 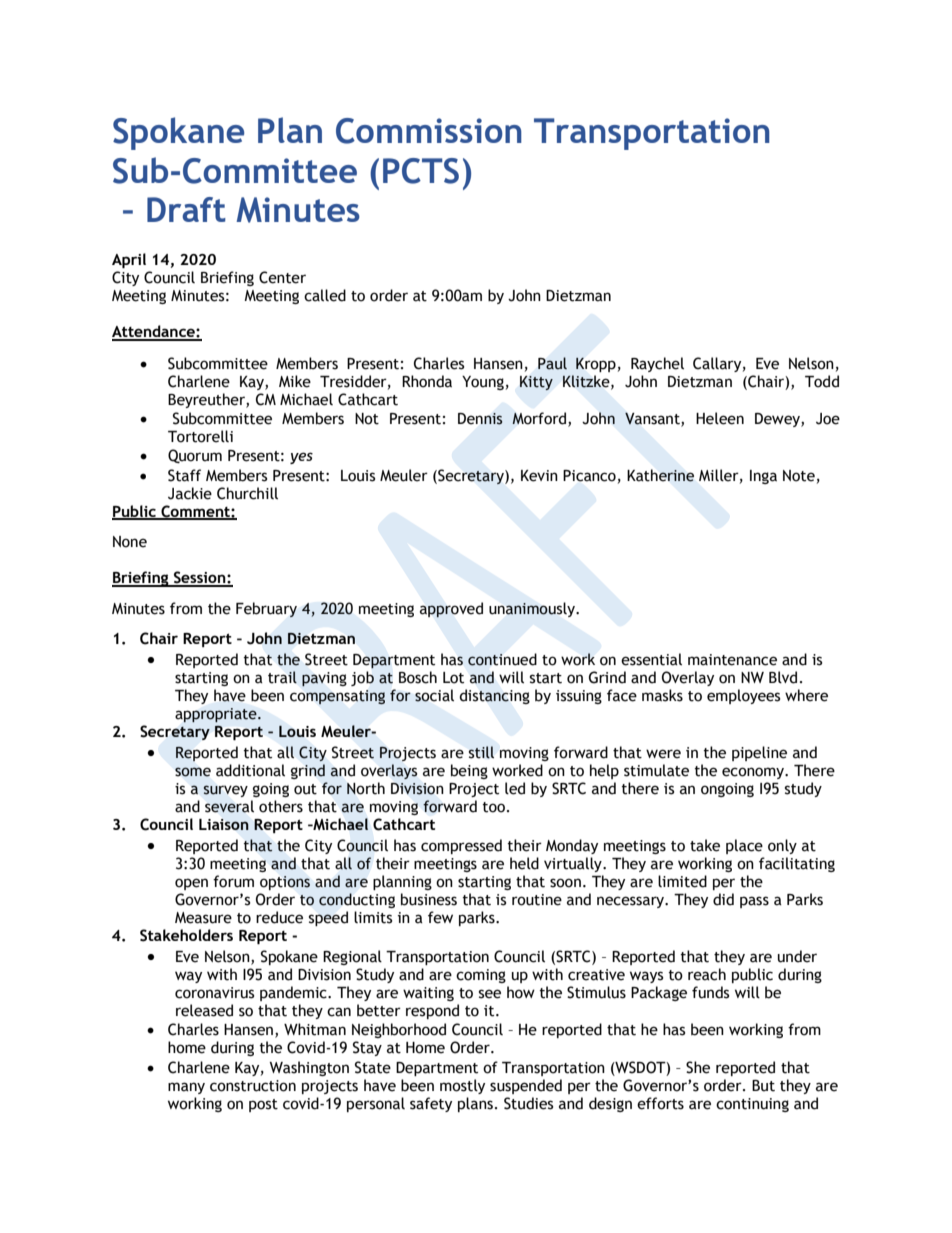 What do you see at coordinates (186, 209) in the document?
I see `Draft` at bounding box center [186, 209].
